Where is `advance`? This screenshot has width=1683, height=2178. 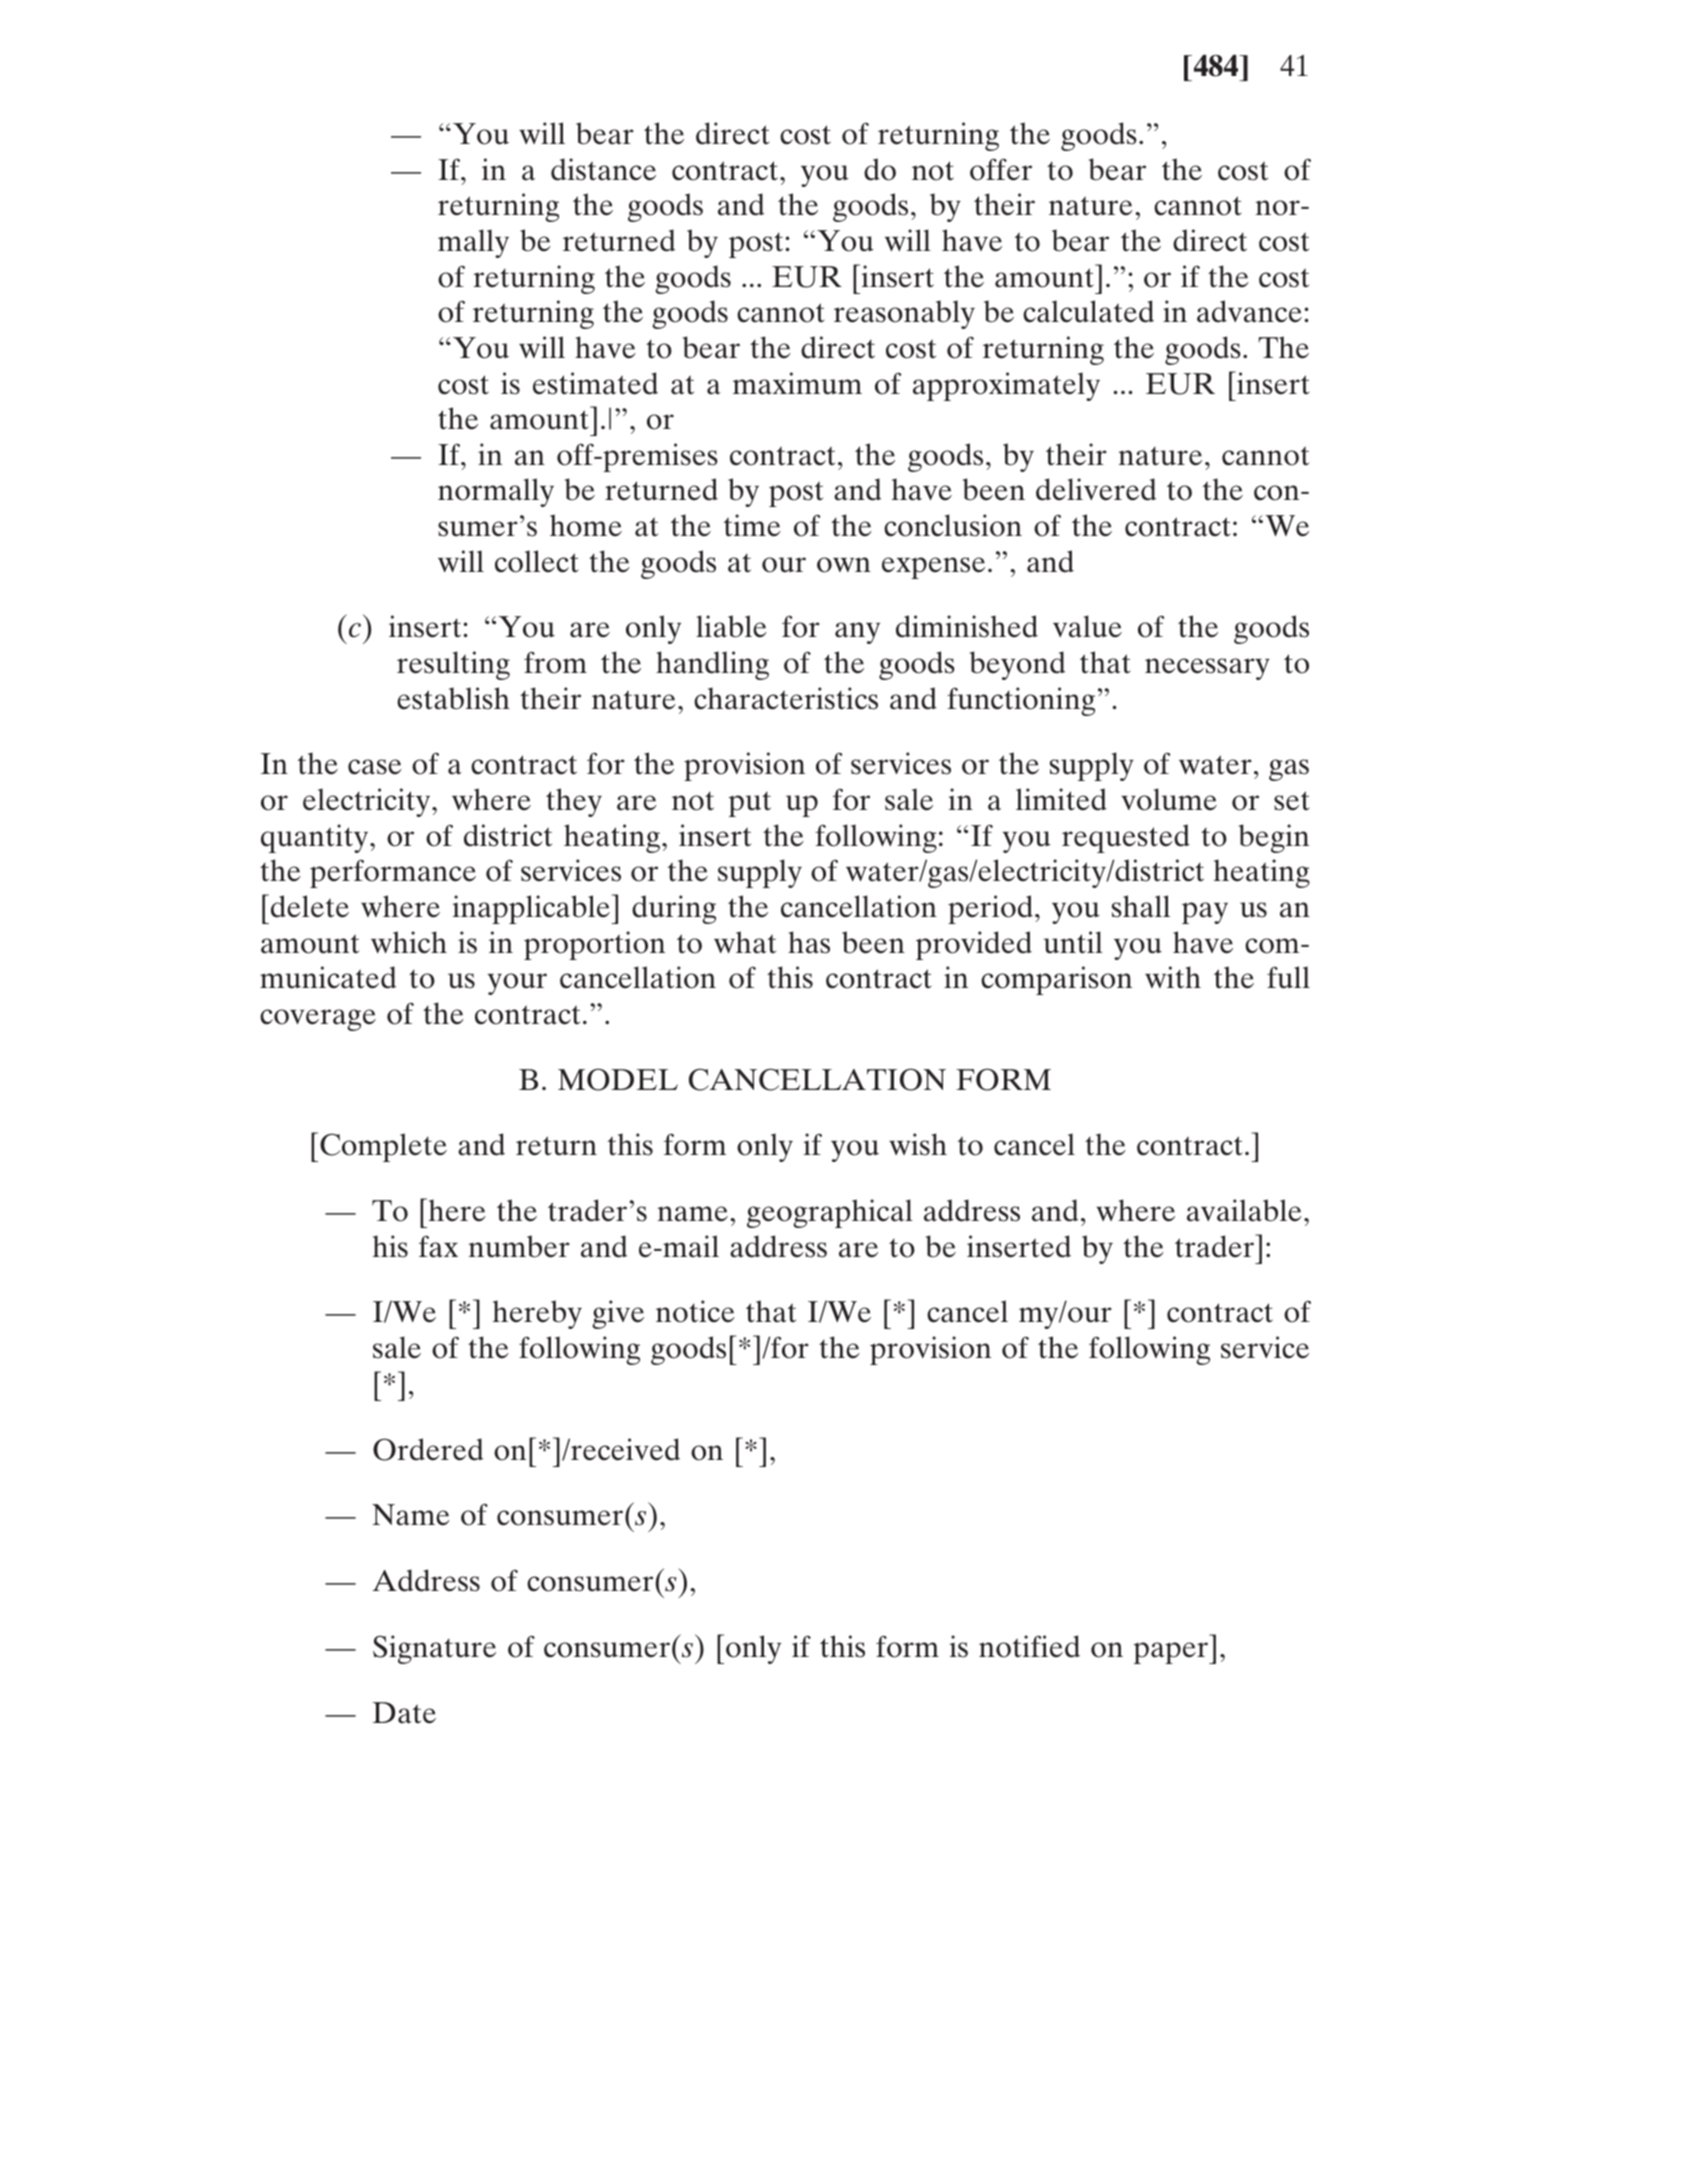
advance is located at coordinates (1249, 311).
